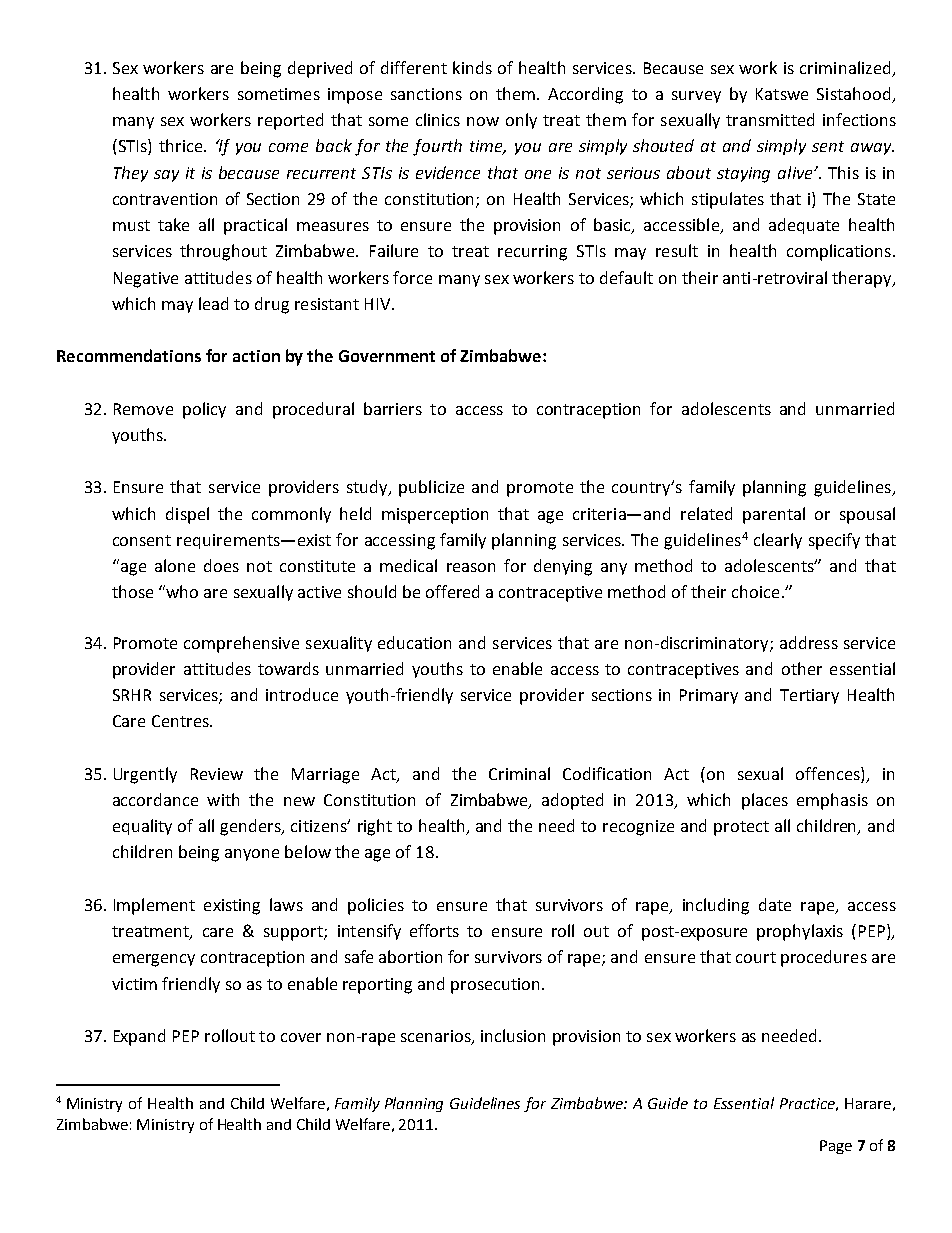 This image has width=952, height=1233. Describe the element at coordinates (182, 591) in the image. I see `who` at that location.
